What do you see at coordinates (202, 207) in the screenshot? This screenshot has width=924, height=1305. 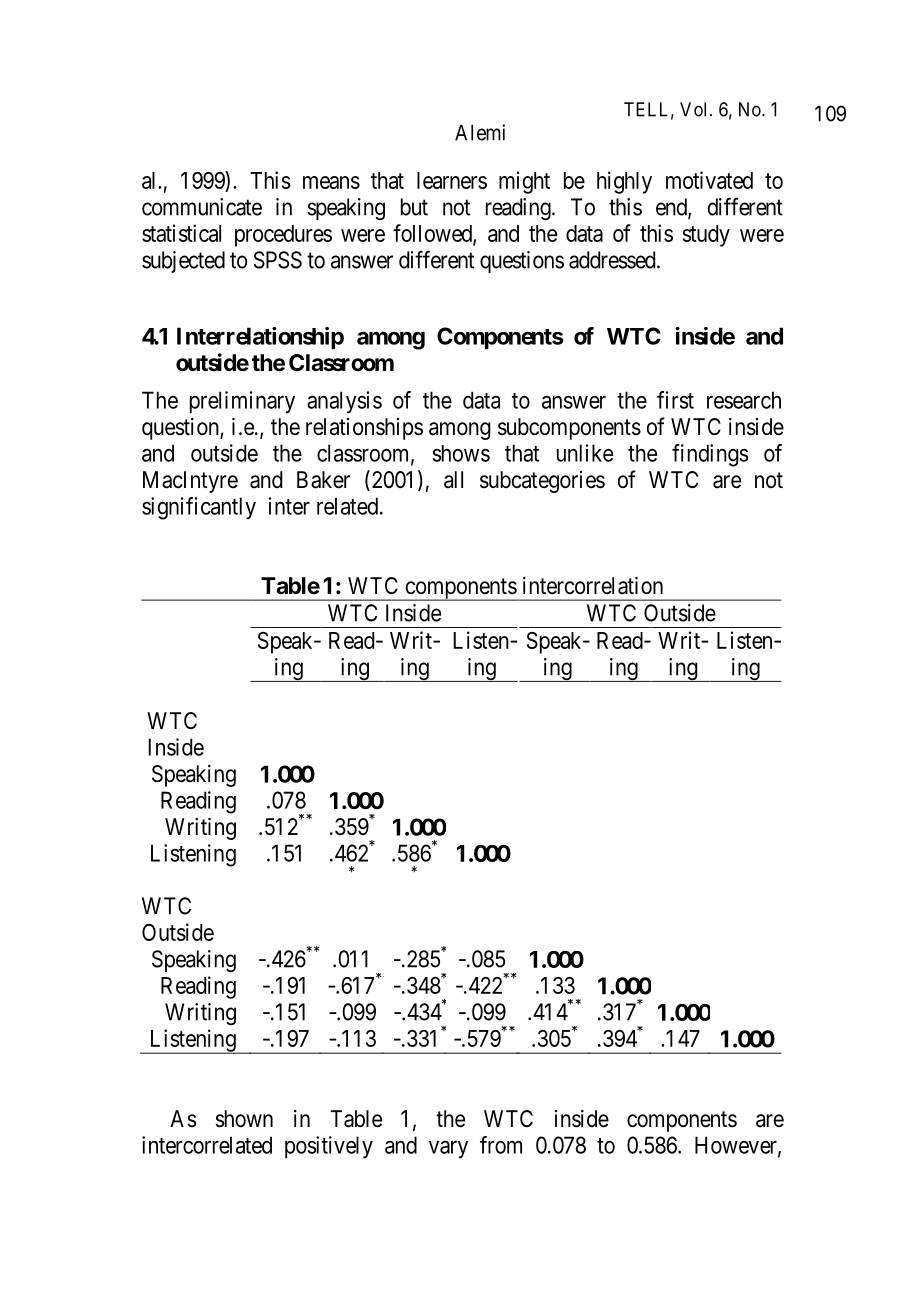 I see `communicate` at bounding box center [202, 207].
